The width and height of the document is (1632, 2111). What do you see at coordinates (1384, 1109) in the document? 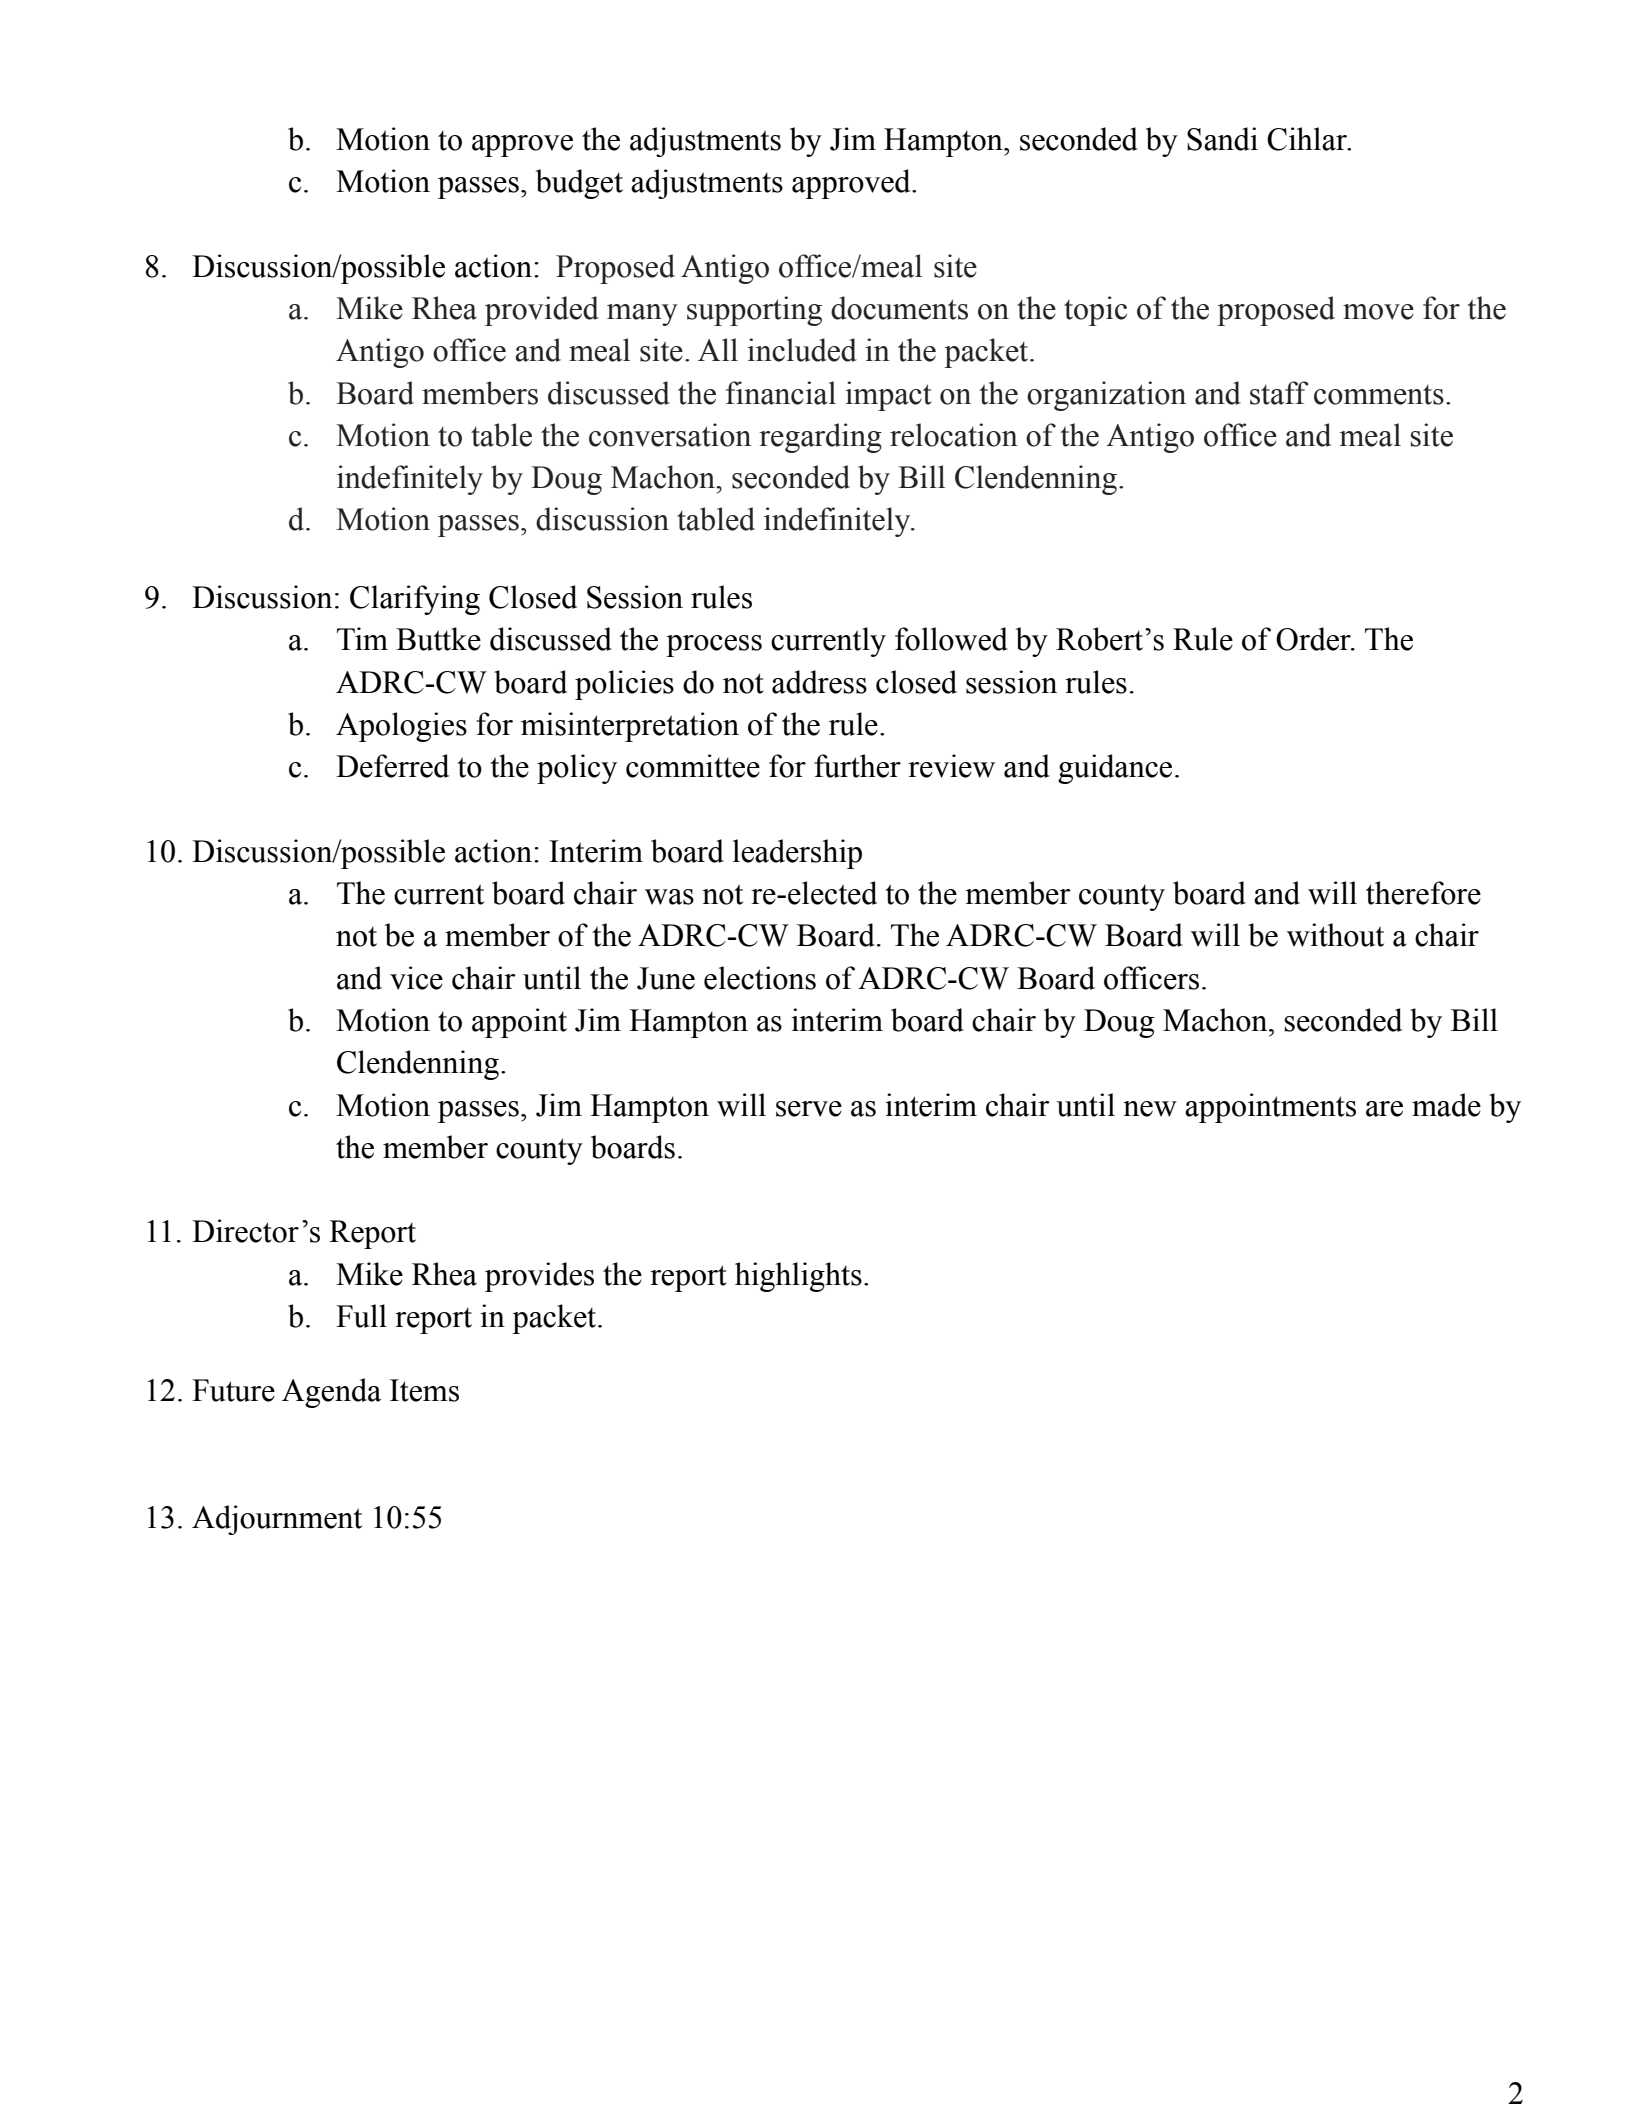
I see `are` at bounding box center [1384, 1109].
